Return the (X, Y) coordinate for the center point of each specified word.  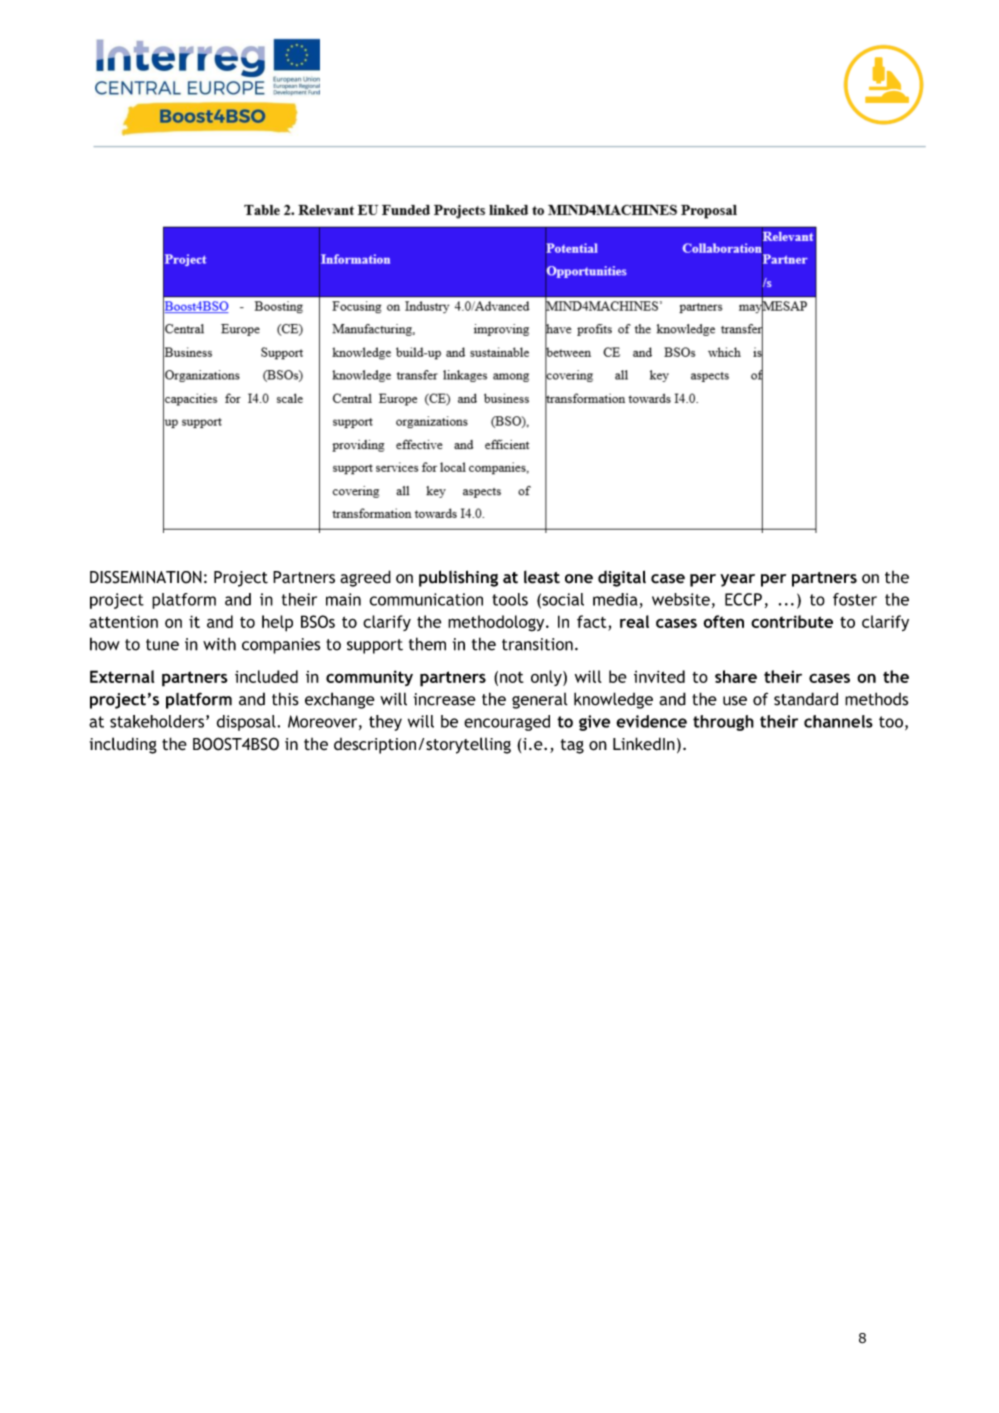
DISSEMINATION (146, 577)
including (123, 745)
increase (445, 699)
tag (572, 746)
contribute (792, 621)
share (736, 676)
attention (123, 621)
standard (806, 699)
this (285, 699)
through (723, 723)
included (266, 676)
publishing (458, 578)
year (737, 580)
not (512, 677)
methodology (497, 623)
